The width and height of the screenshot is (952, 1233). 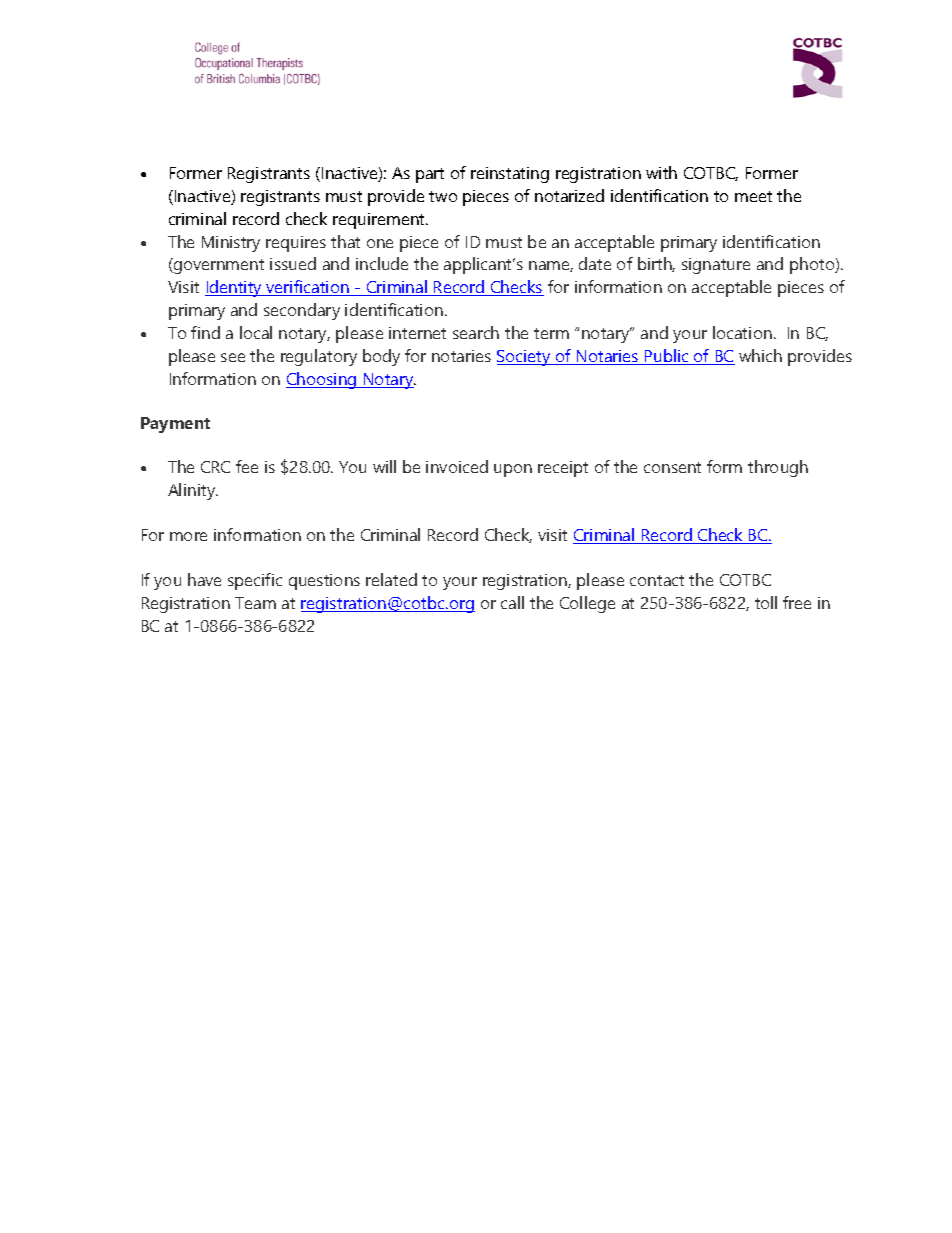 What do you see at coordinates (256, 332) in the screenshot?
I see `local` at bounding box center [256, 332].
